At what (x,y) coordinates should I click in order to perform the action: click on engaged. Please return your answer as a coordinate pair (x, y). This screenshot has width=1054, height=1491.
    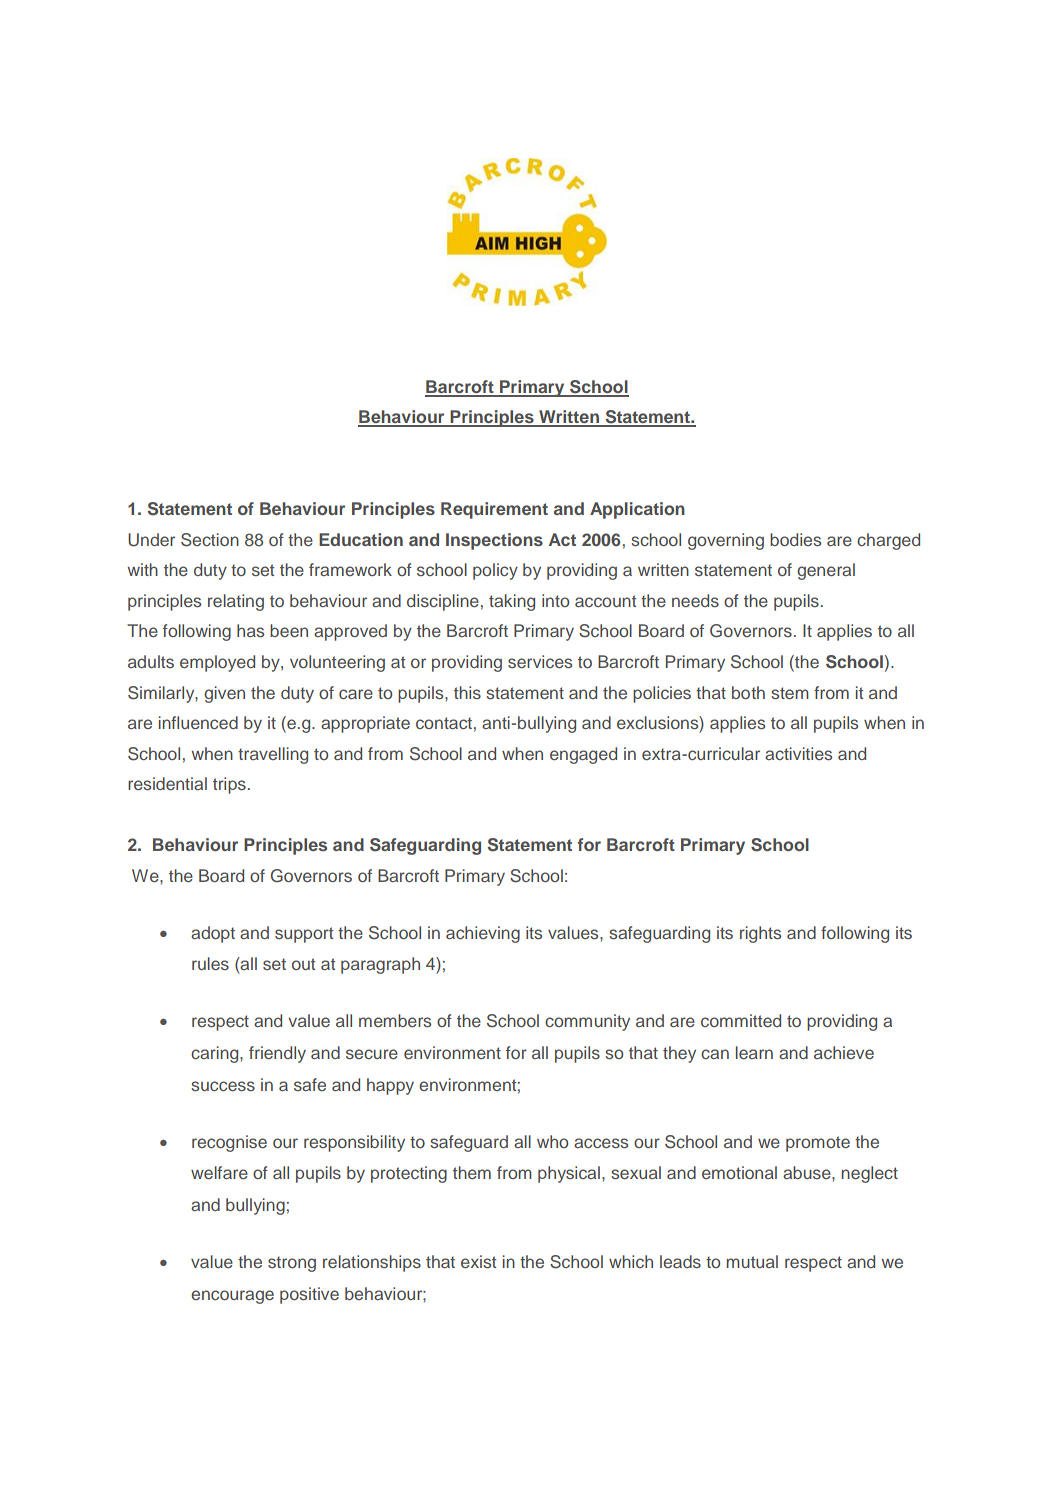
    Looking at the image, I should click on (583, 755).
